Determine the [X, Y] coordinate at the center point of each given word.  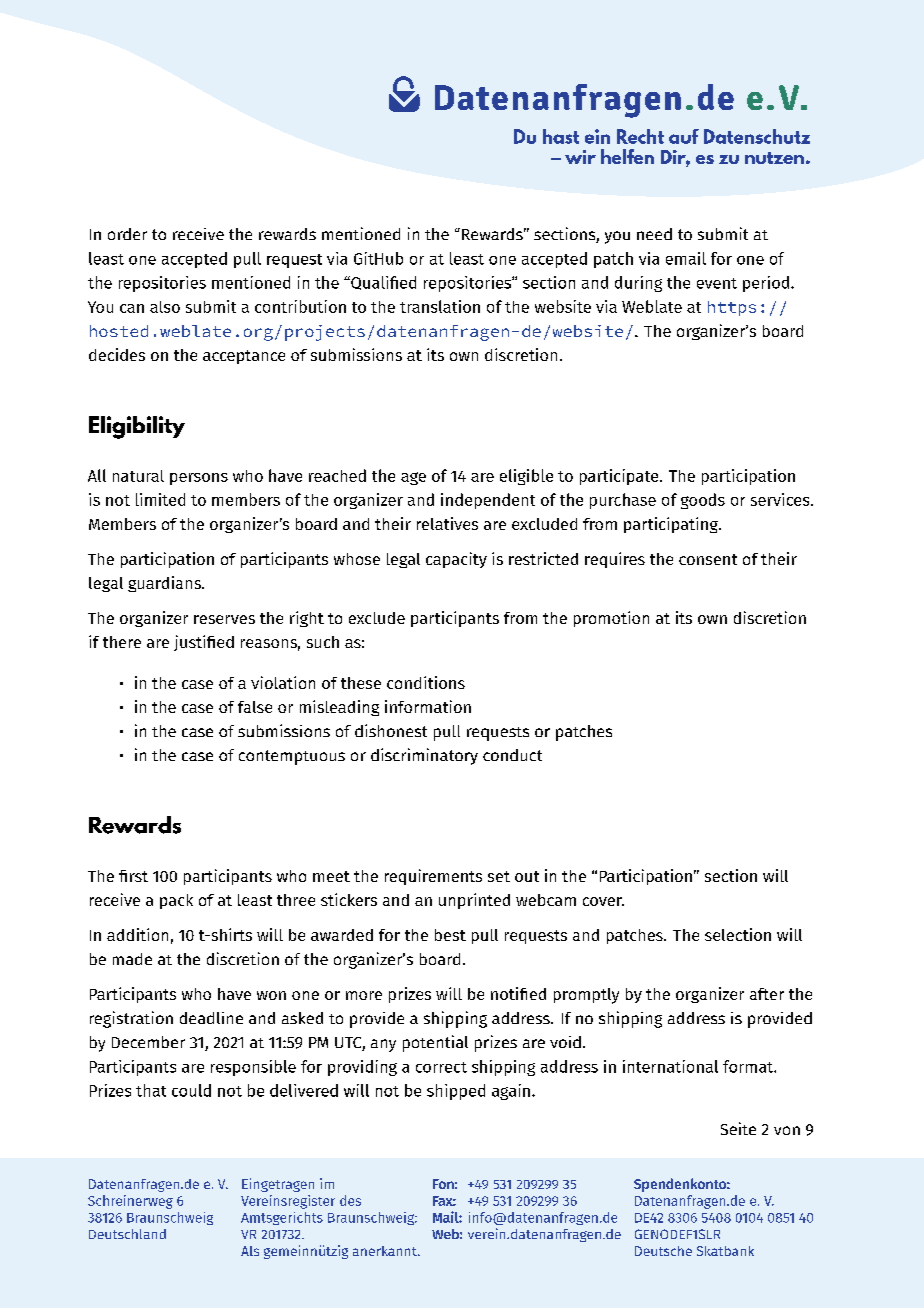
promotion [611, 619]
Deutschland [127, 1234]
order [127, 234]
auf [684, 136]
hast [561, 136]
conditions [426, 682]
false [255, 707]
